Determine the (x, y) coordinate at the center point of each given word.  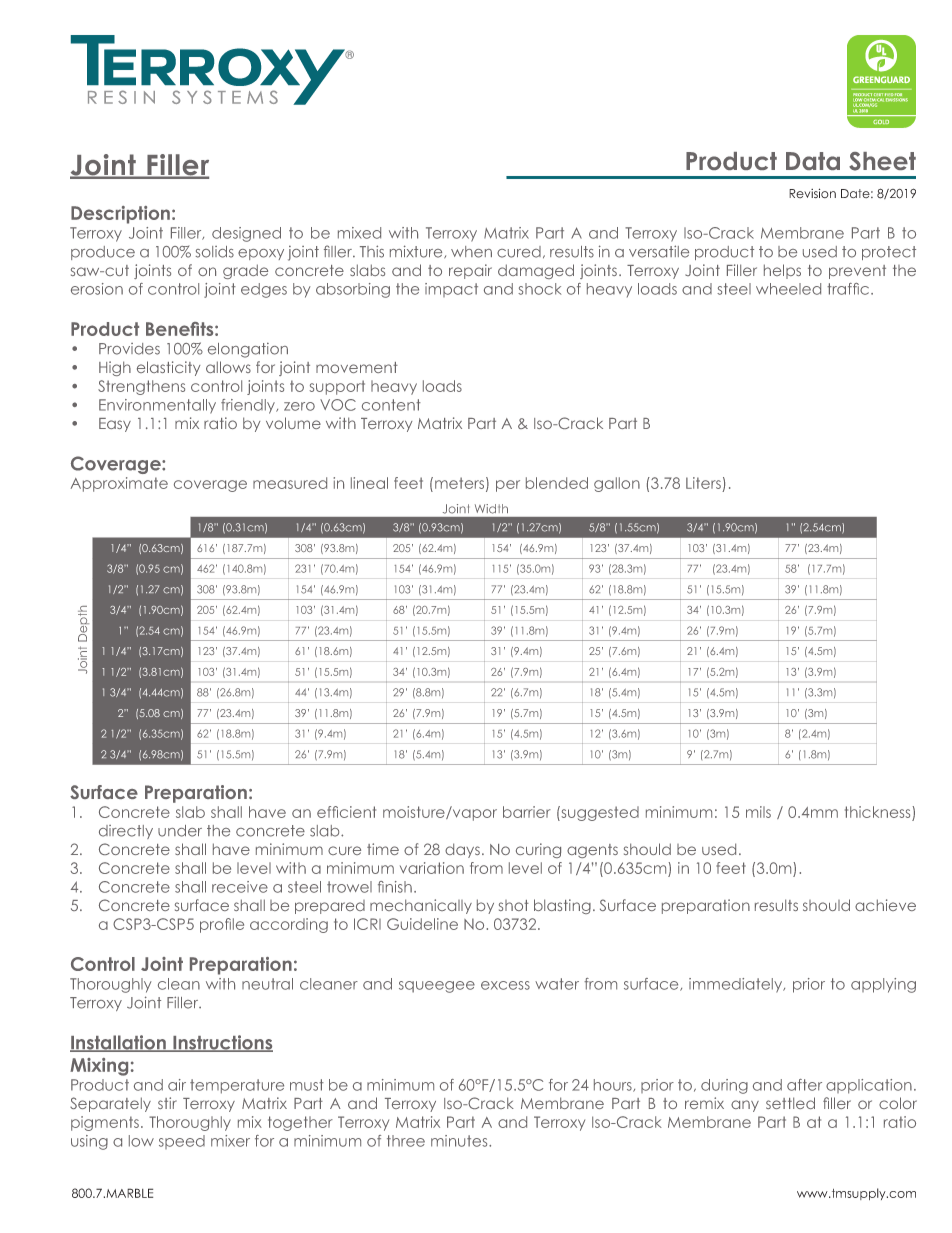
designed (246, 234)
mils (758, 812)
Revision (812, 193)
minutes (460, 1141)
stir (167, 1103)
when (471, 252)
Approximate (119, 484)
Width (491, 509)
